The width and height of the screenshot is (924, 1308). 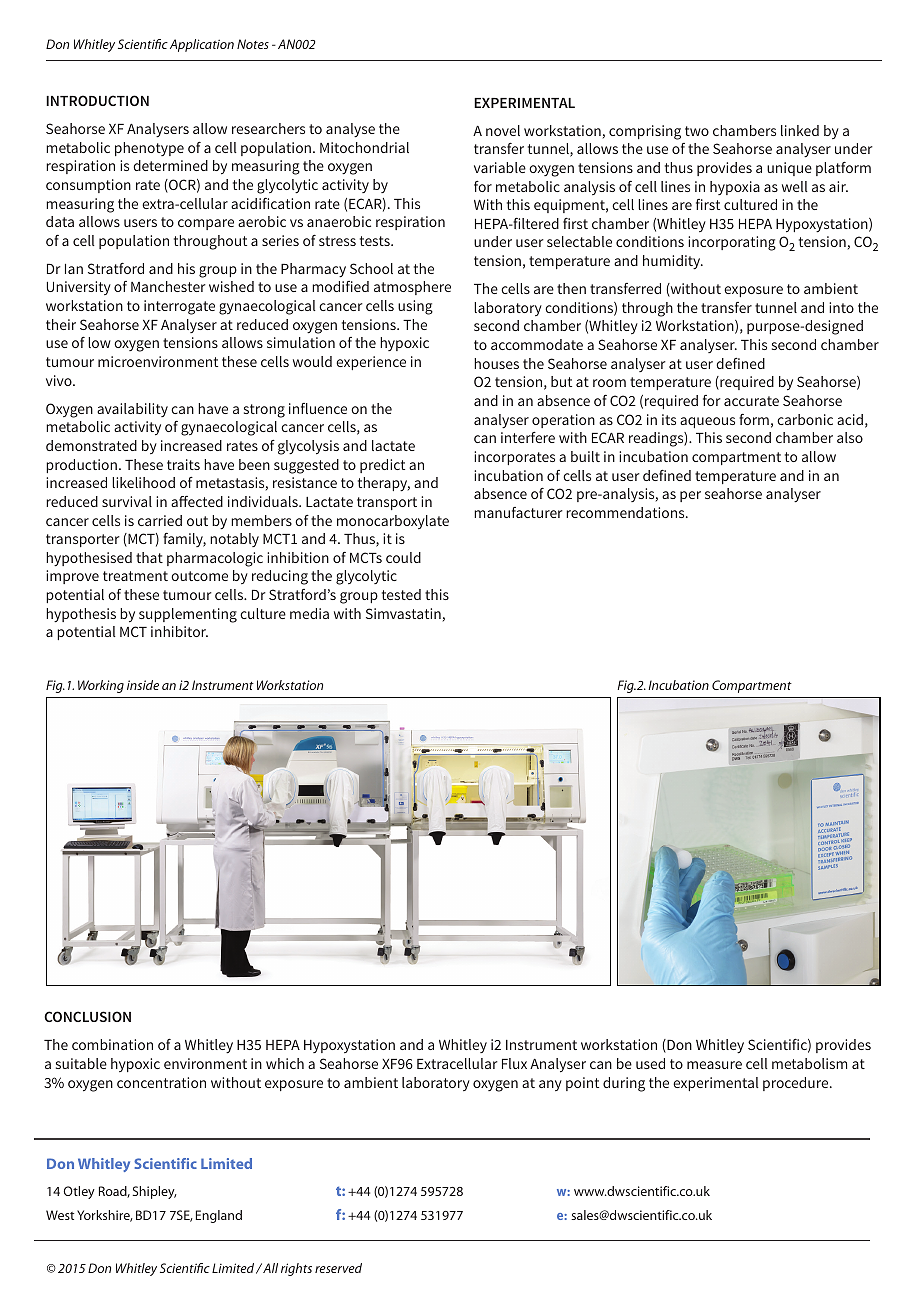 I want to click on reserved, so click(x=338, y=1268).
